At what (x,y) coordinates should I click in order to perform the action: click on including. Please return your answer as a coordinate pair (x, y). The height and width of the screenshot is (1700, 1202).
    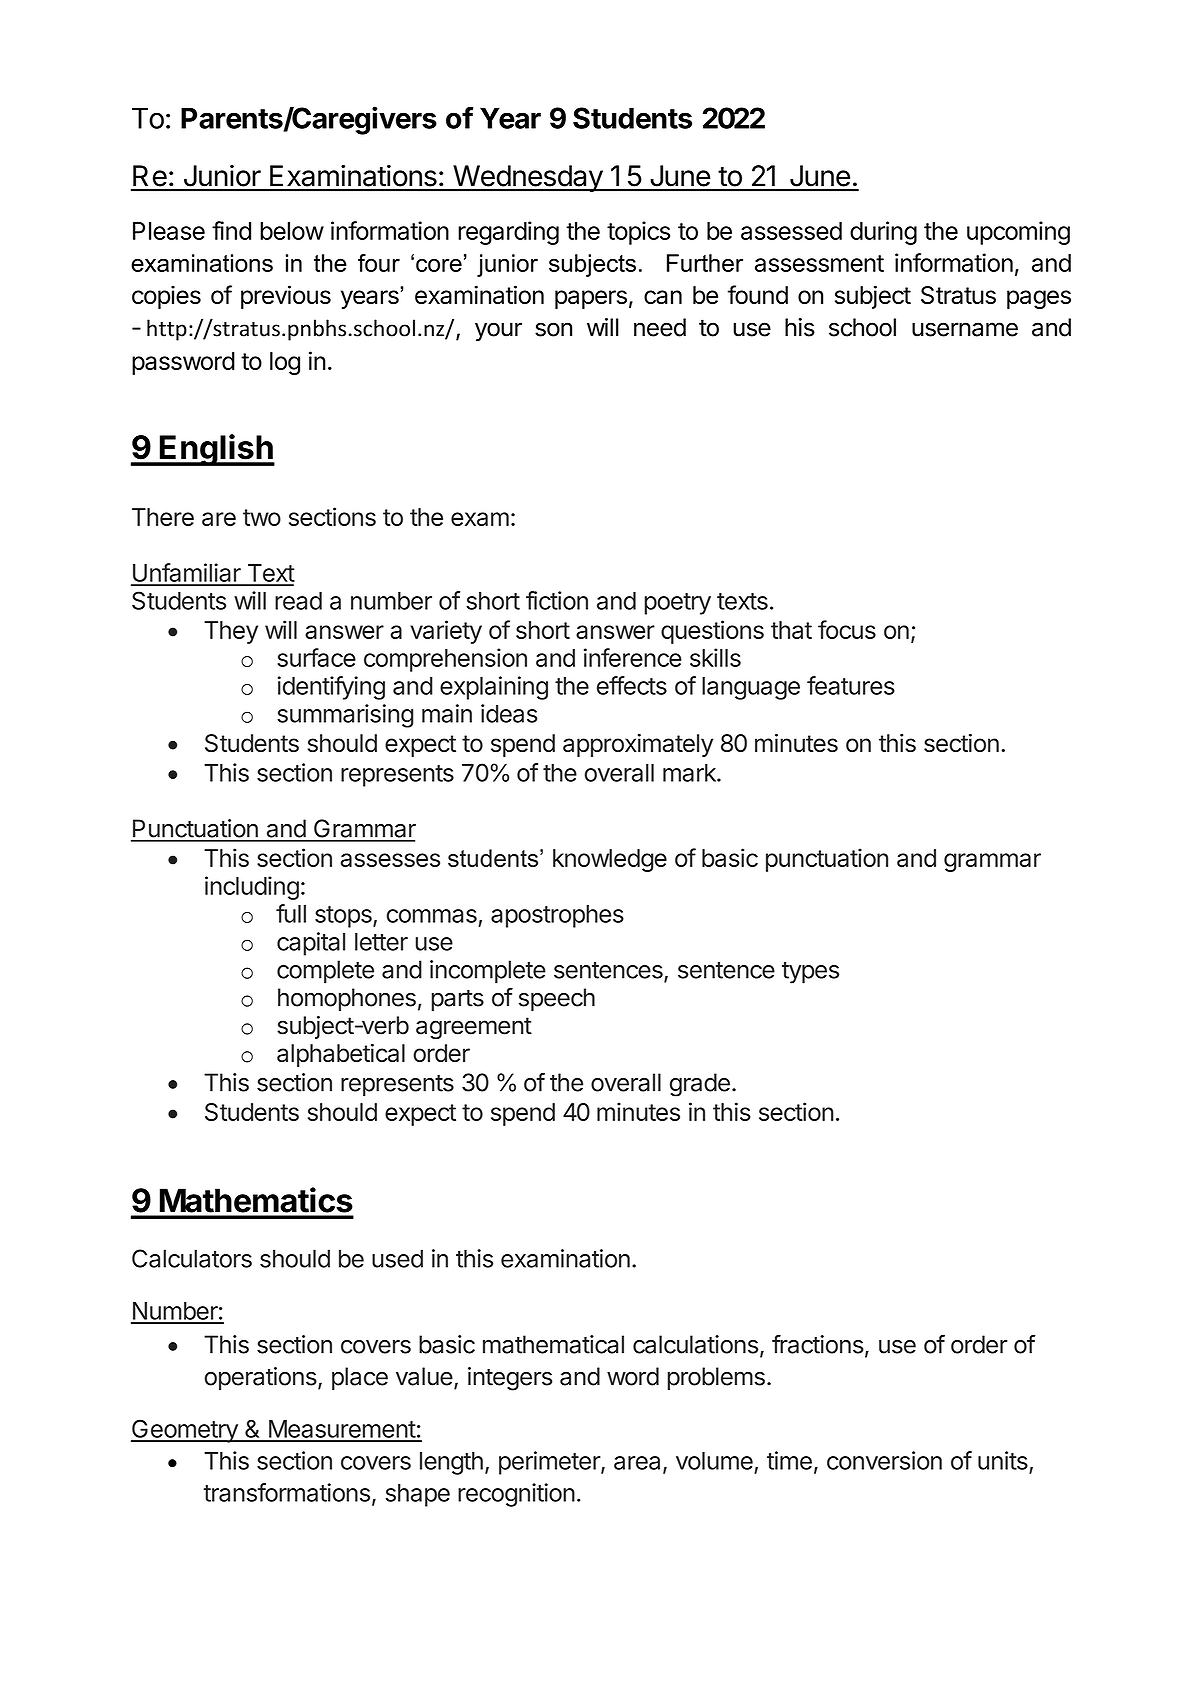
    Looking at the image, I should click on (252, 888).
